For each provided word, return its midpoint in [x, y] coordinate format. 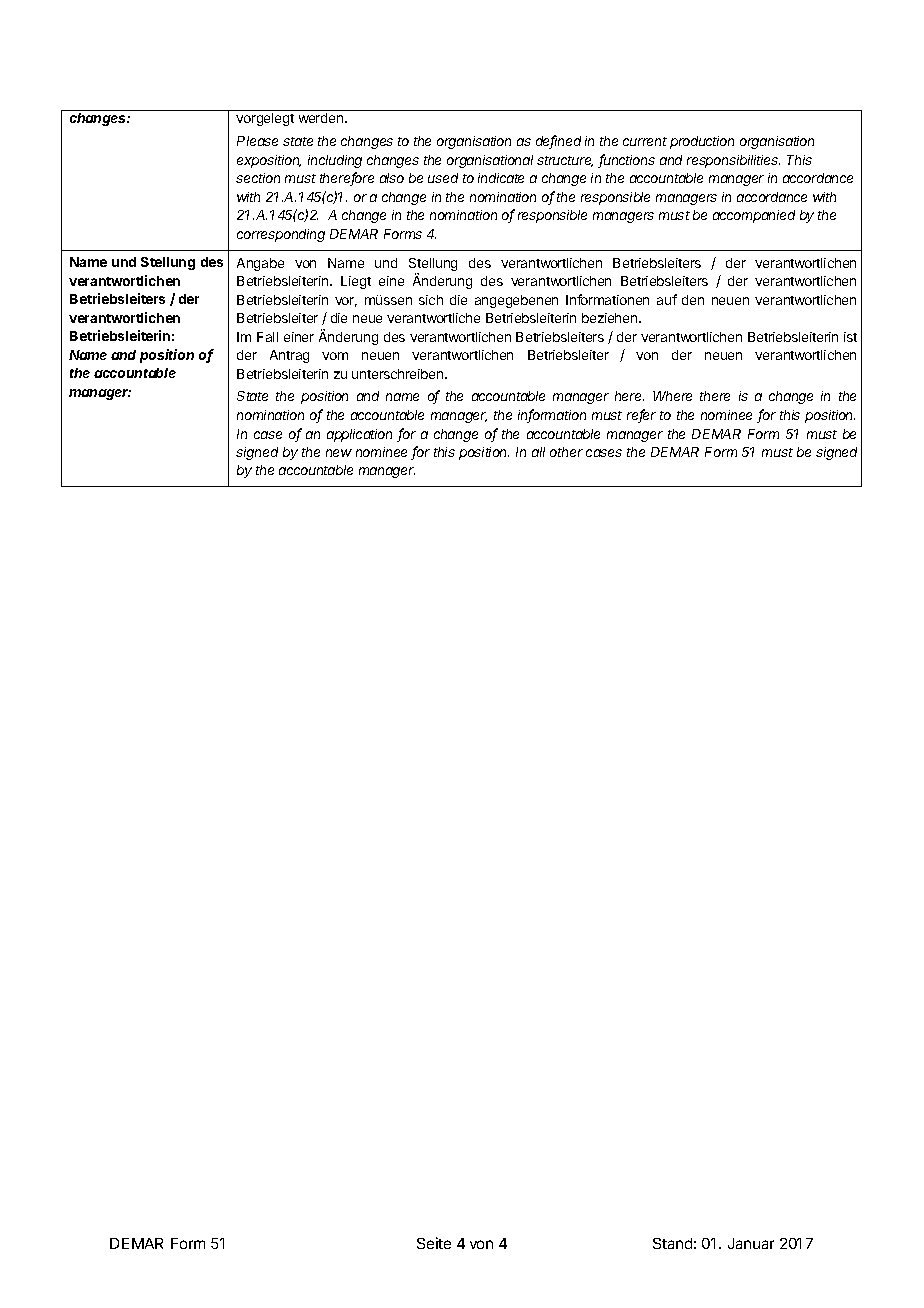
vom [335, 356]
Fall [267, 337]
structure [565, 161]
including [335, 161]
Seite [434, 1243]
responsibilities [733, 161]
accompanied [754, 216]
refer [641, 416]
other [566, 452]
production [702, 142]
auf [667, 299]
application [359, 435]
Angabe [260, 264]
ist [850, 337]
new [339, 453]
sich [431, 300]
